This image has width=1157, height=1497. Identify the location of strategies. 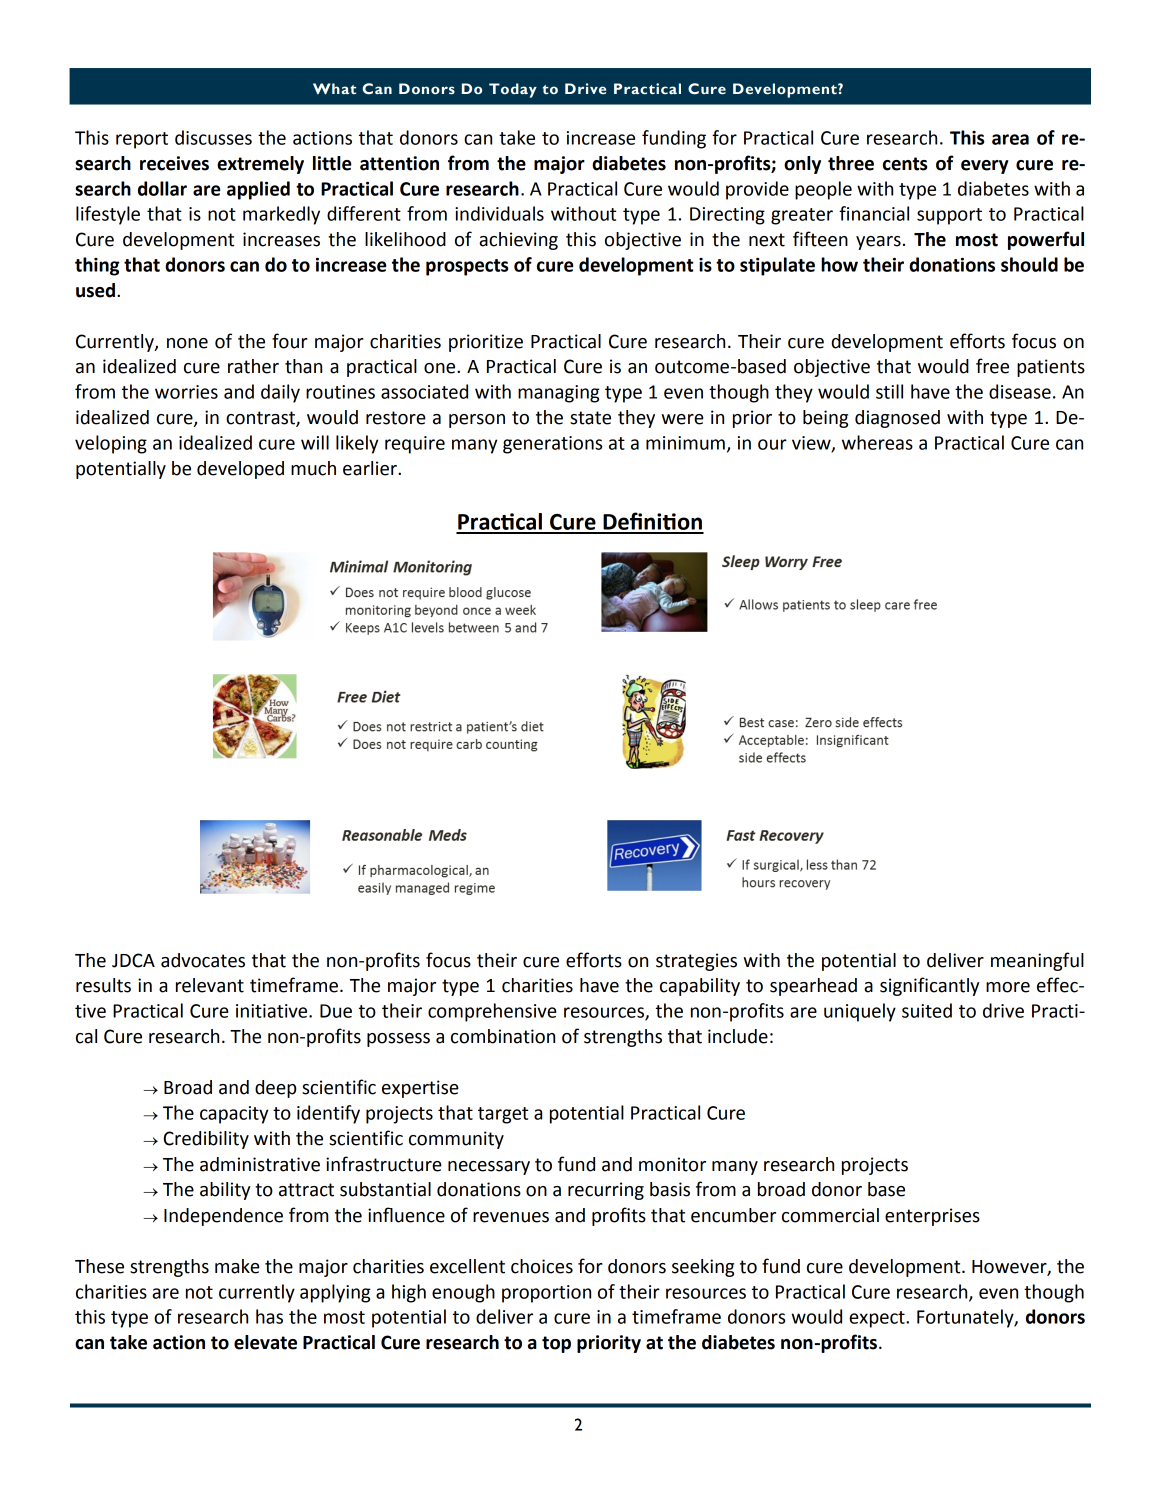
(696, 962).
